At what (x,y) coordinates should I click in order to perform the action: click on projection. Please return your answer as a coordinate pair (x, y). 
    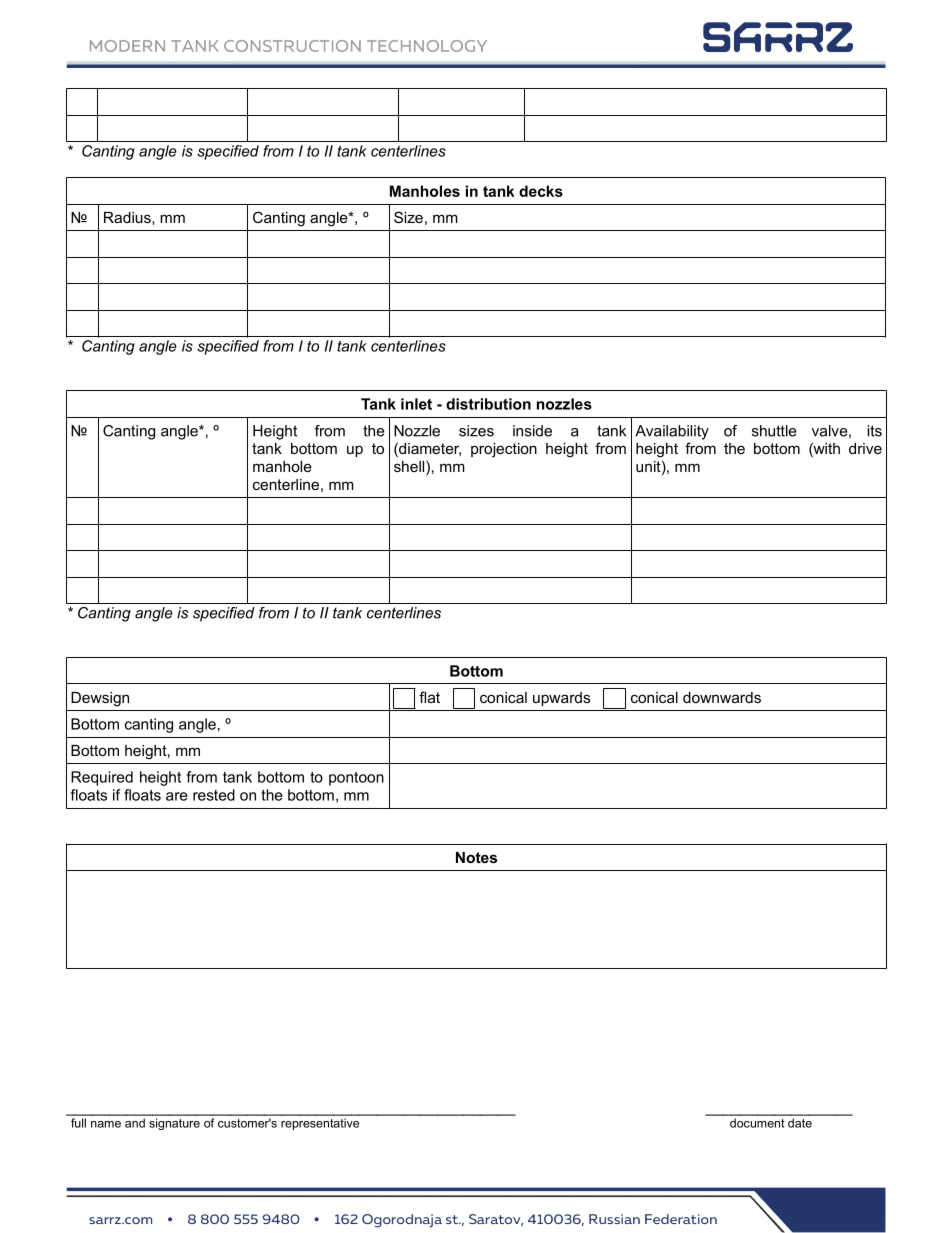
    Looking at the image, I should click on (504, 450).
